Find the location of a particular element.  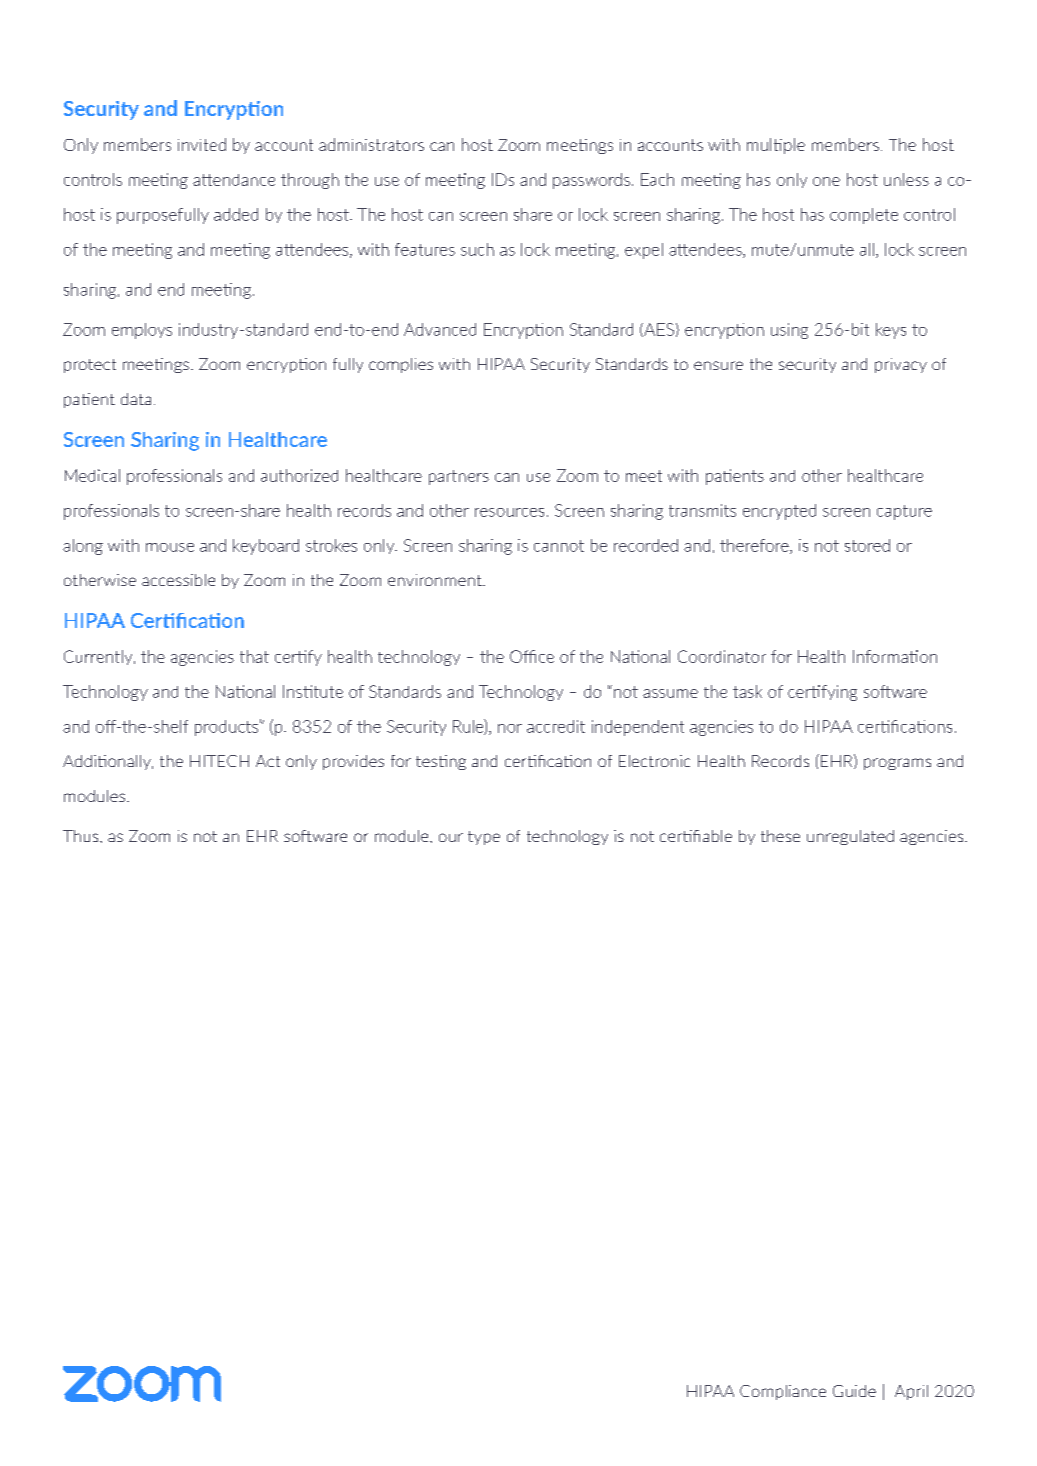

Thus is located at coordinates (82, 836).
